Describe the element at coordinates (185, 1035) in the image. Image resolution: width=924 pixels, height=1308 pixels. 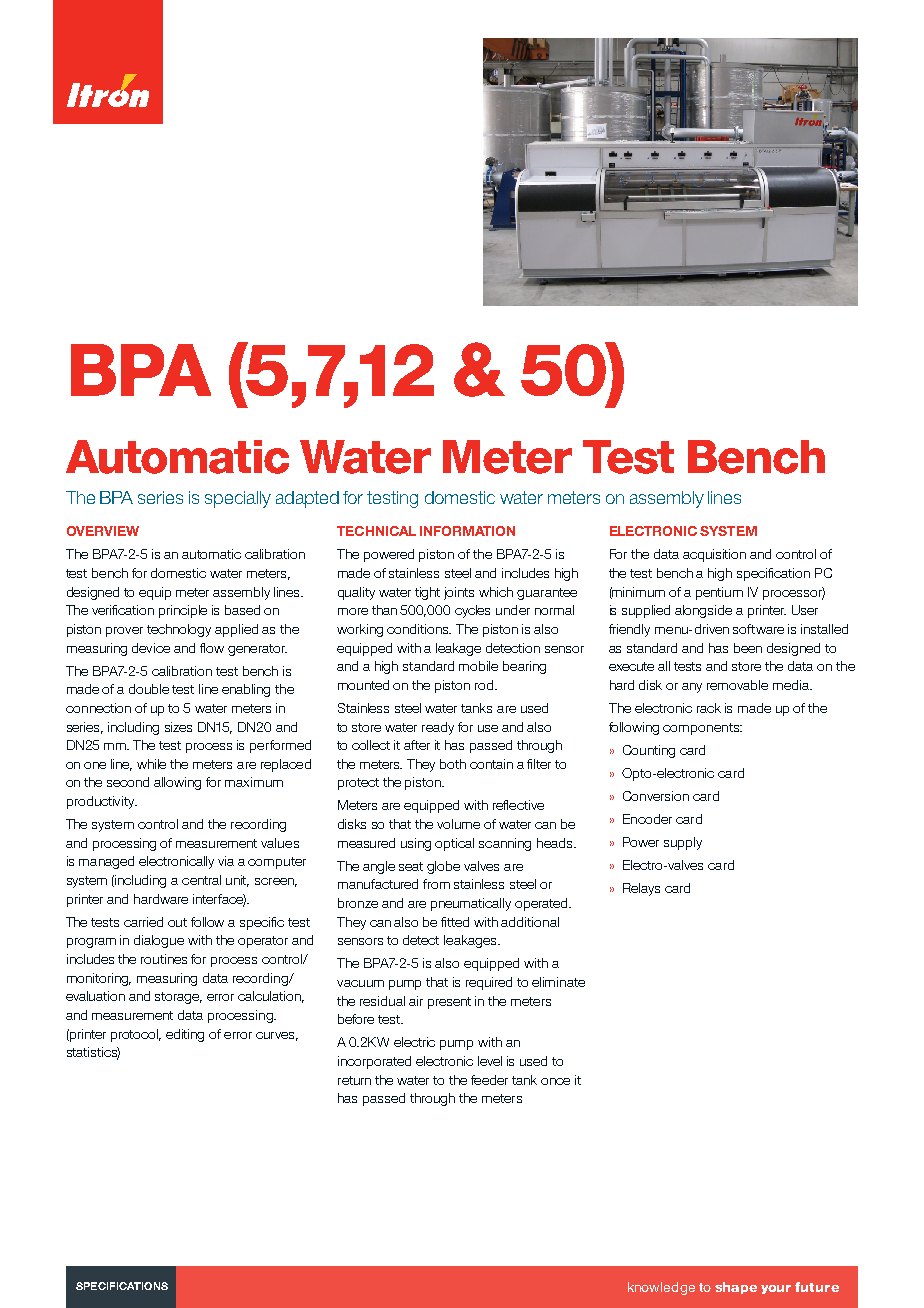
I see `editing` at that location.
